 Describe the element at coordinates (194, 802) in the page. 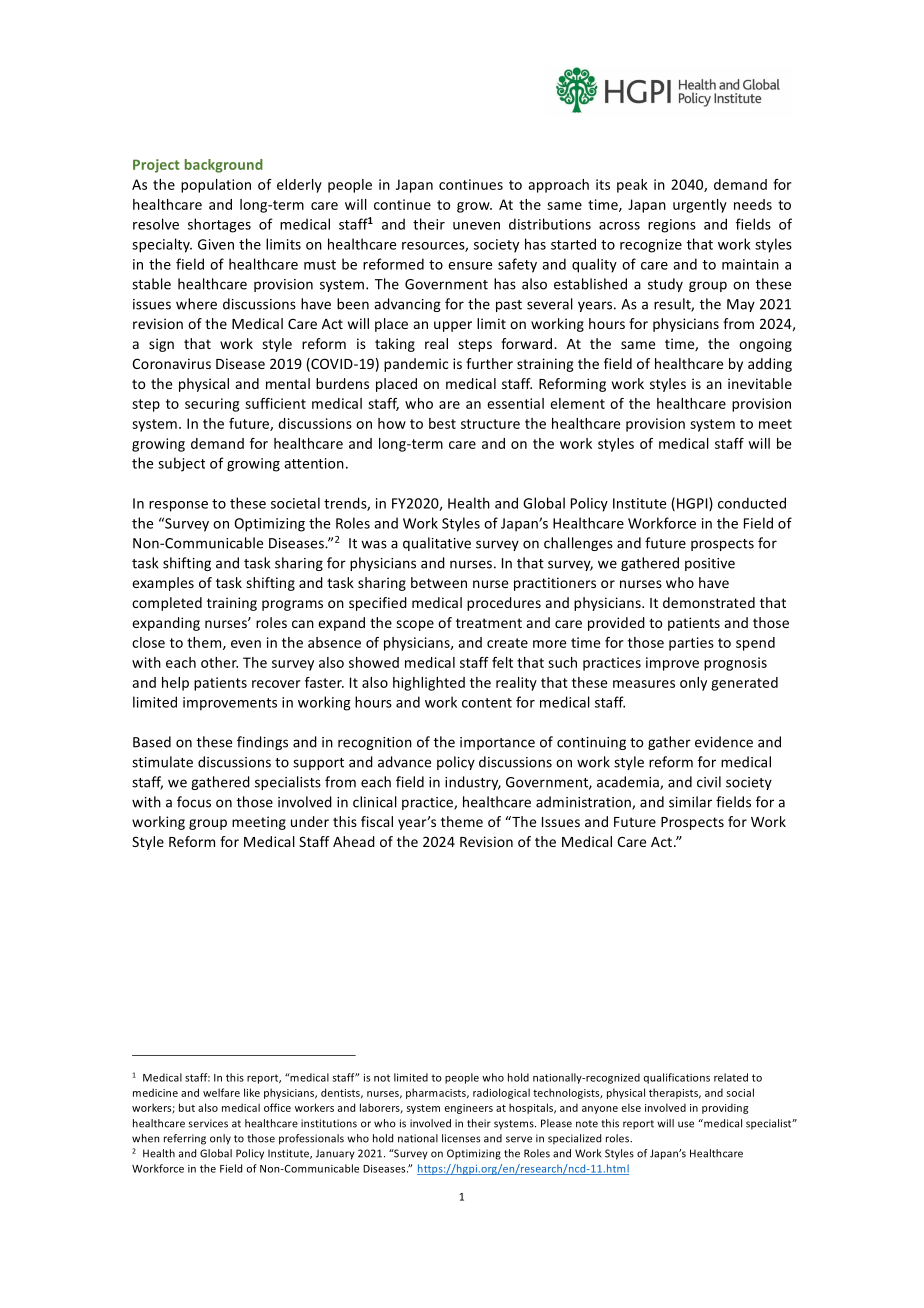

I see `focus` at that location.
